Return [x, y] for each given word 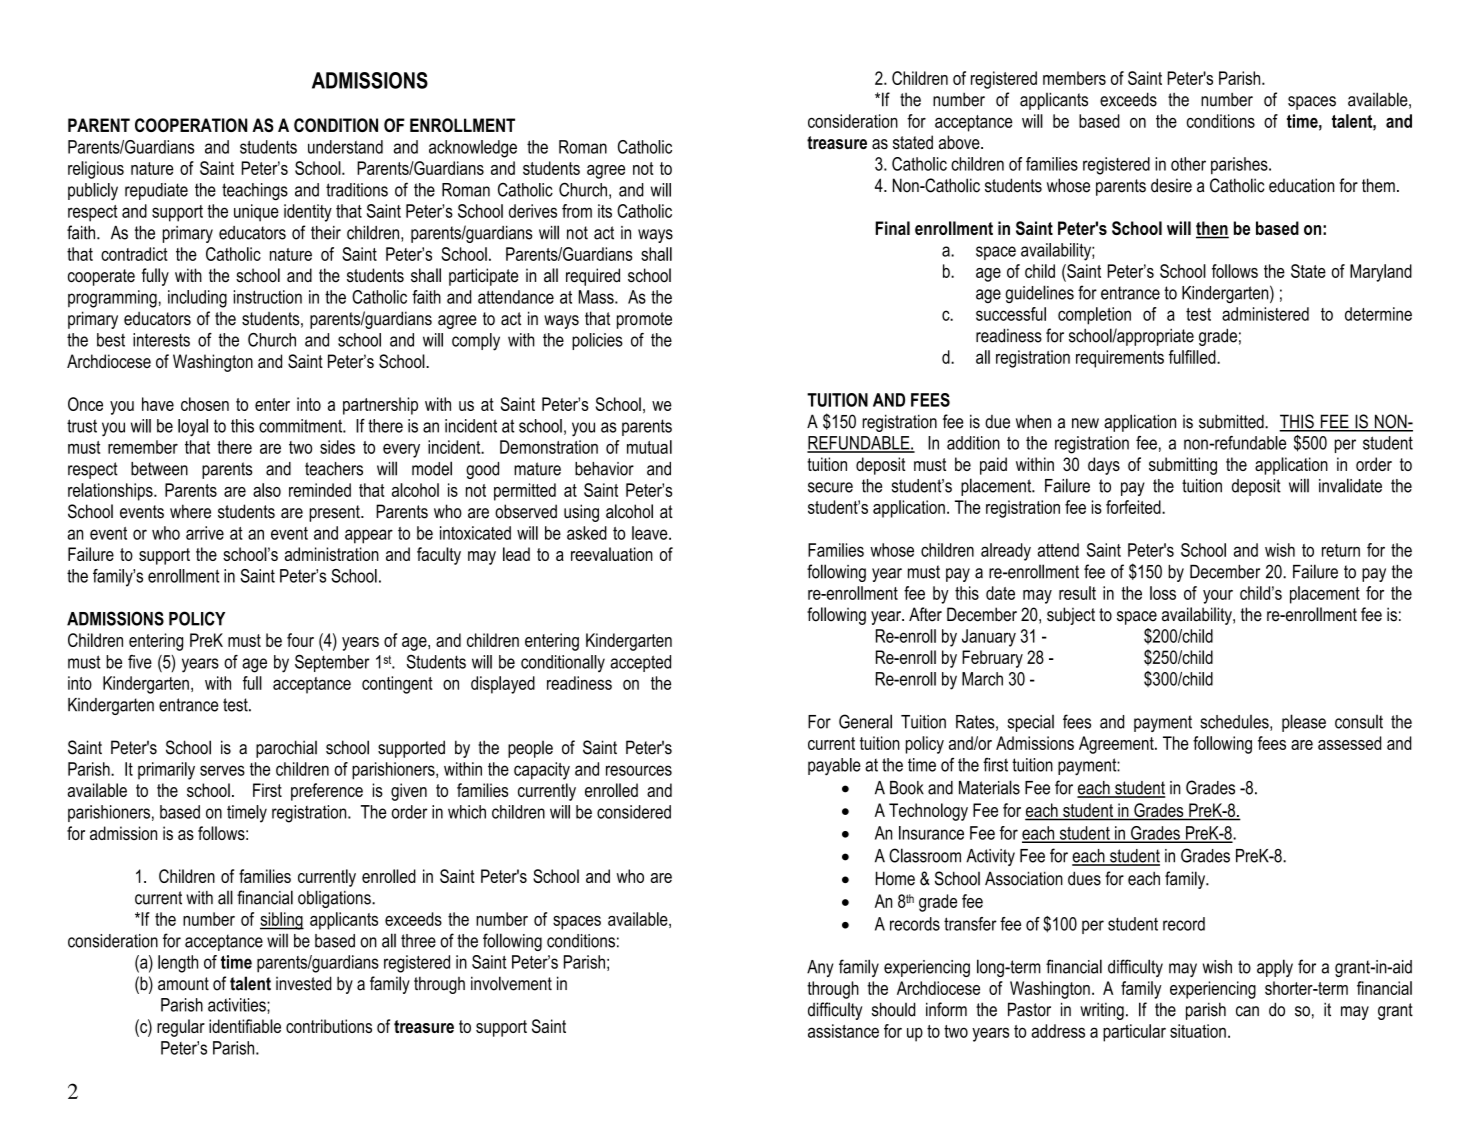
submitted [1232, 421]
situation [1198, 1031]
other [1188, 164]
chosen [205, 404]
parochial [286, 749]
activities [238, 1005]
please [1304, 723]
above [960, 142]
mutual [649, 447]
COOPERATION [191, 125]
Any [820, 968]
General [865, 721]
